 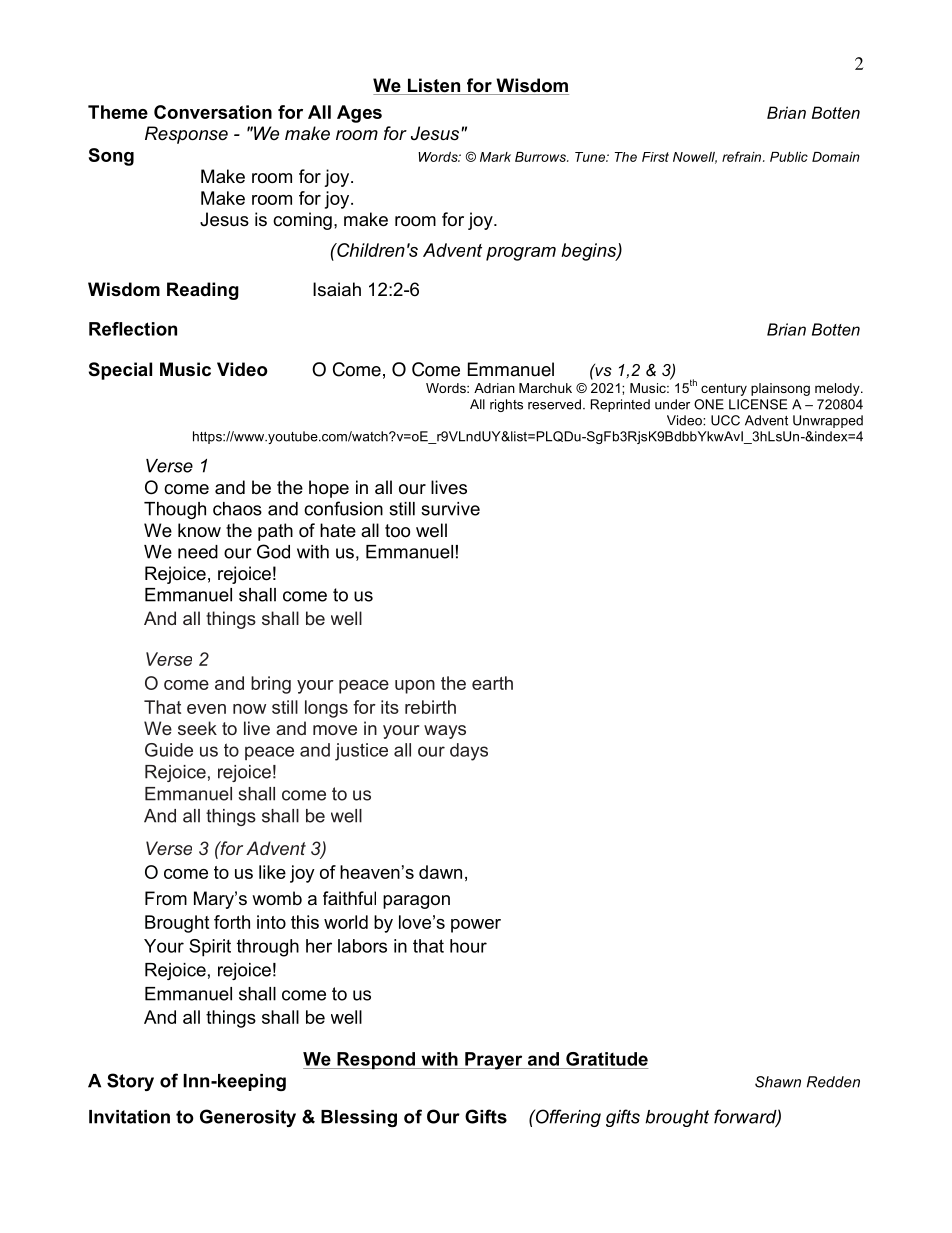 I want to click on Response, so click(x=186, y=135).
